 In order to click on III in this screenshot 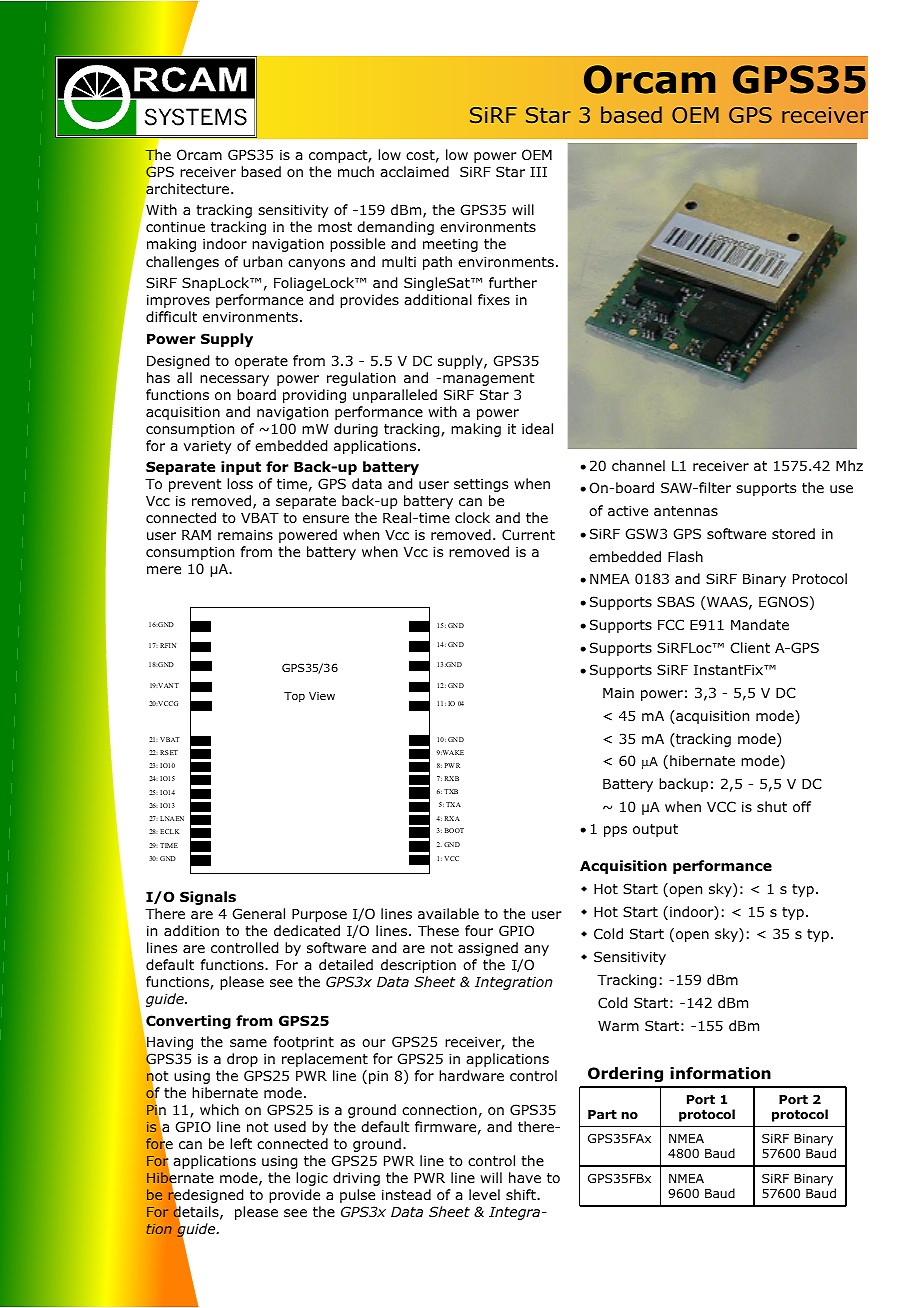, I will do `click(538, 172)`.
